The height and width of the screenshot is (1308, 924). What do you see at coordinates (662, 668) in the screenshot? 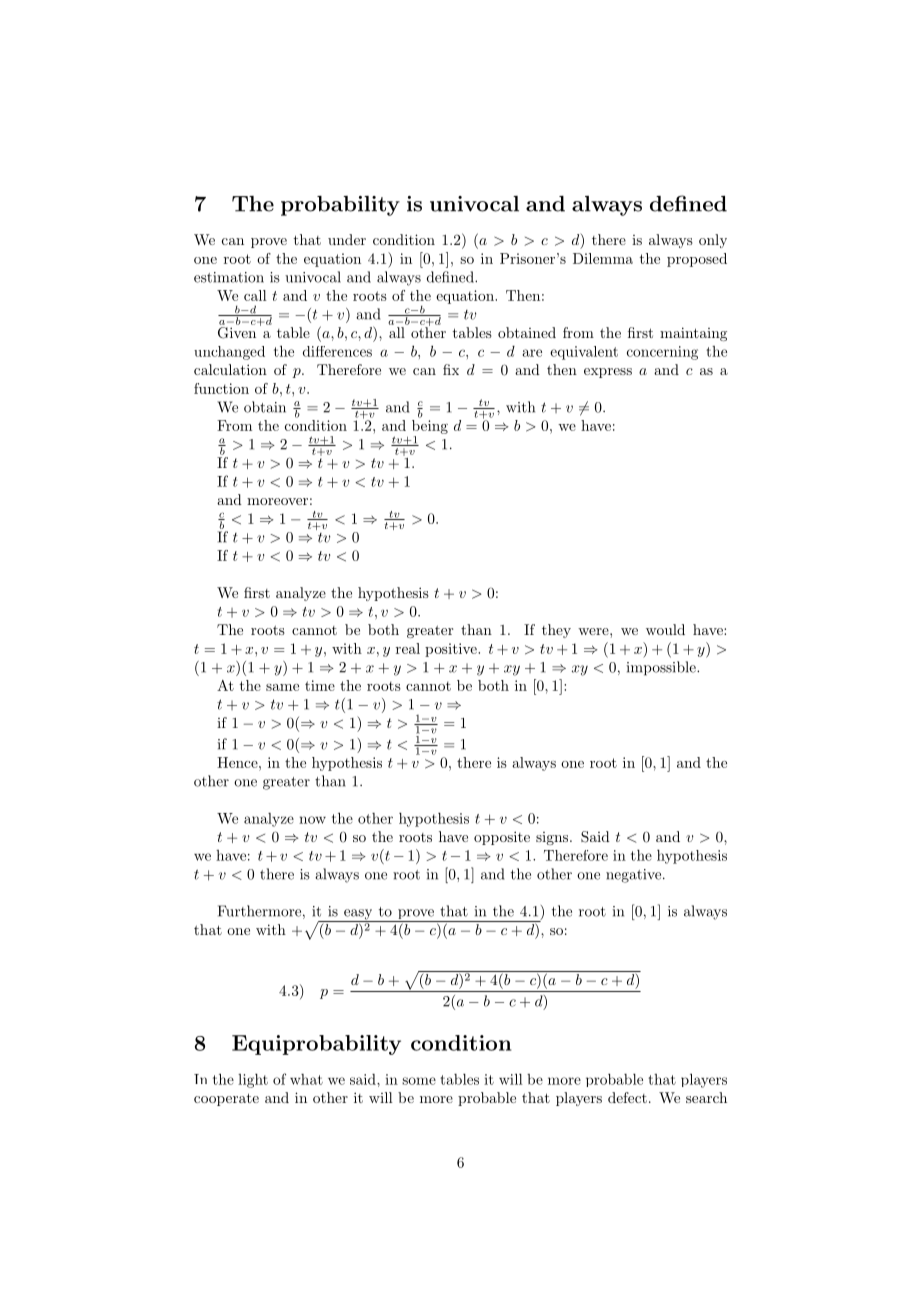
I see `impossible` at bounding box center [662, 668].
